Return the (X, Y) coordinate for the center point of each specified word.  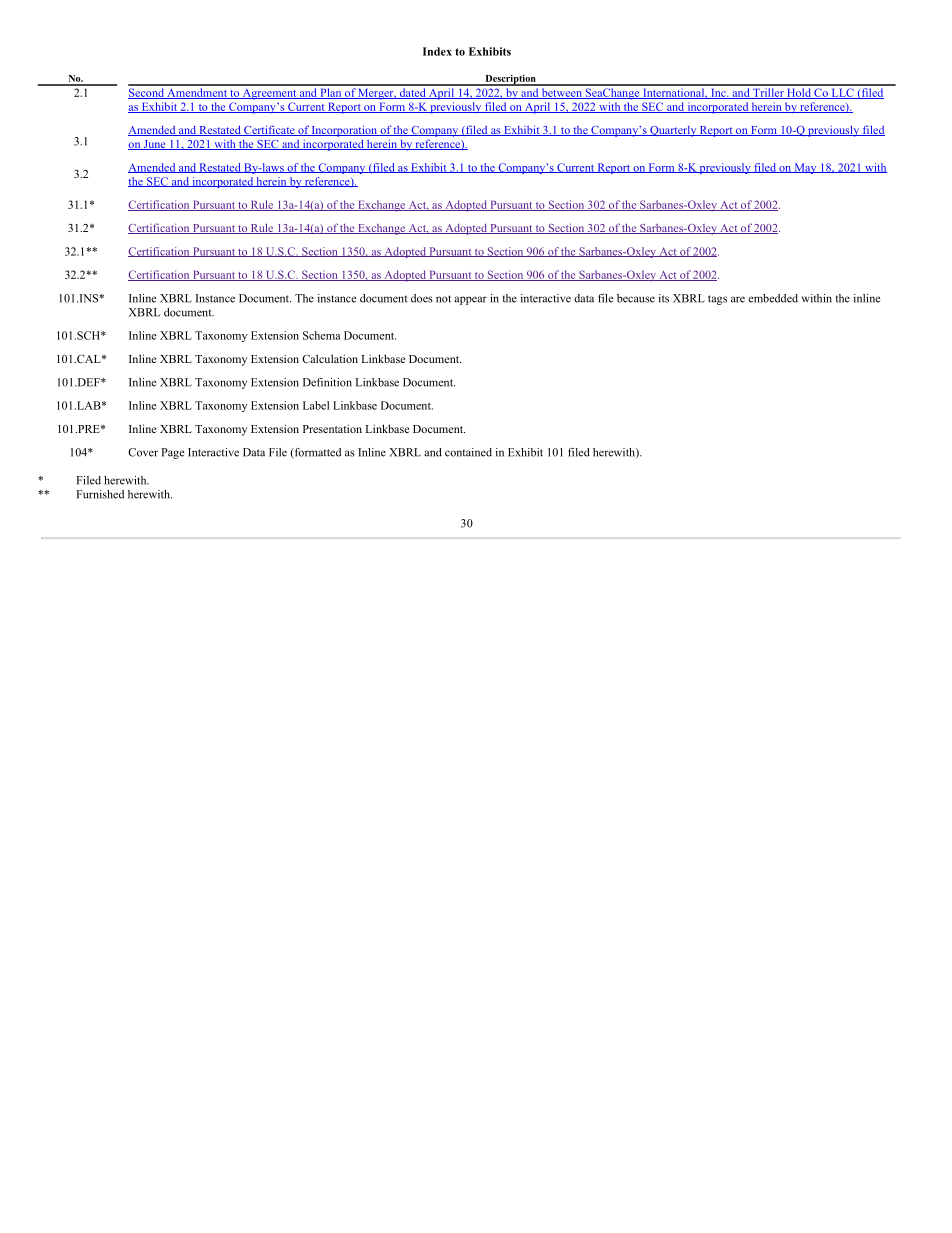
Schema (321, 335)
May (805, 168)
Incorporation (344, 131)
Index (437, 51)
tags (717, 300)
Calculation (330, 358)
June (155, 145)
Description (510, 80)
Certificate (269, 130)
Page (173, 453)
